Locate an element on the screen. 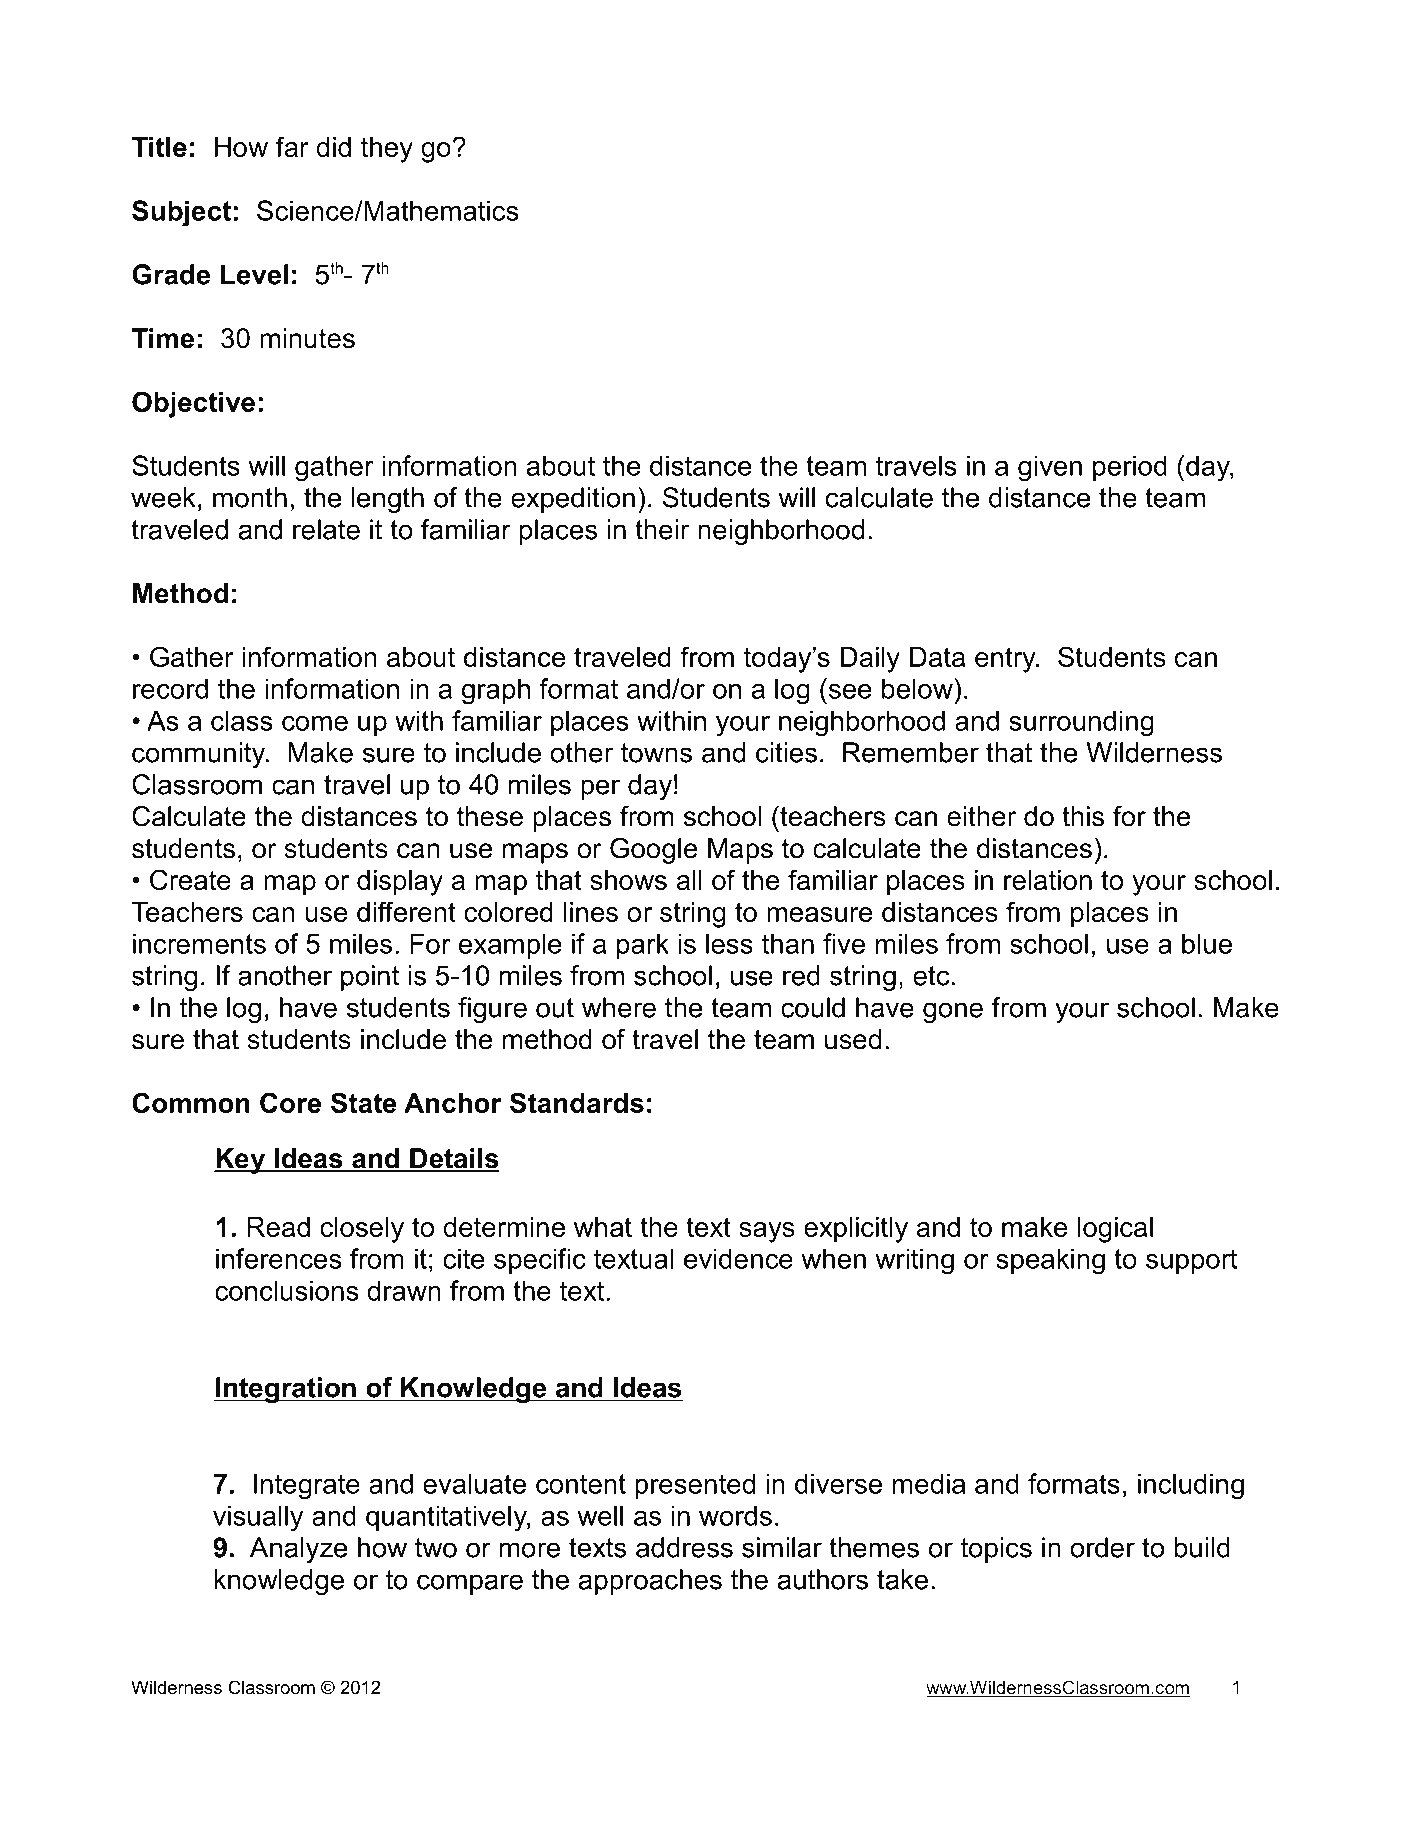 The image size is (1414, 1829). Analyze is located at coordinates (299, 1550).
